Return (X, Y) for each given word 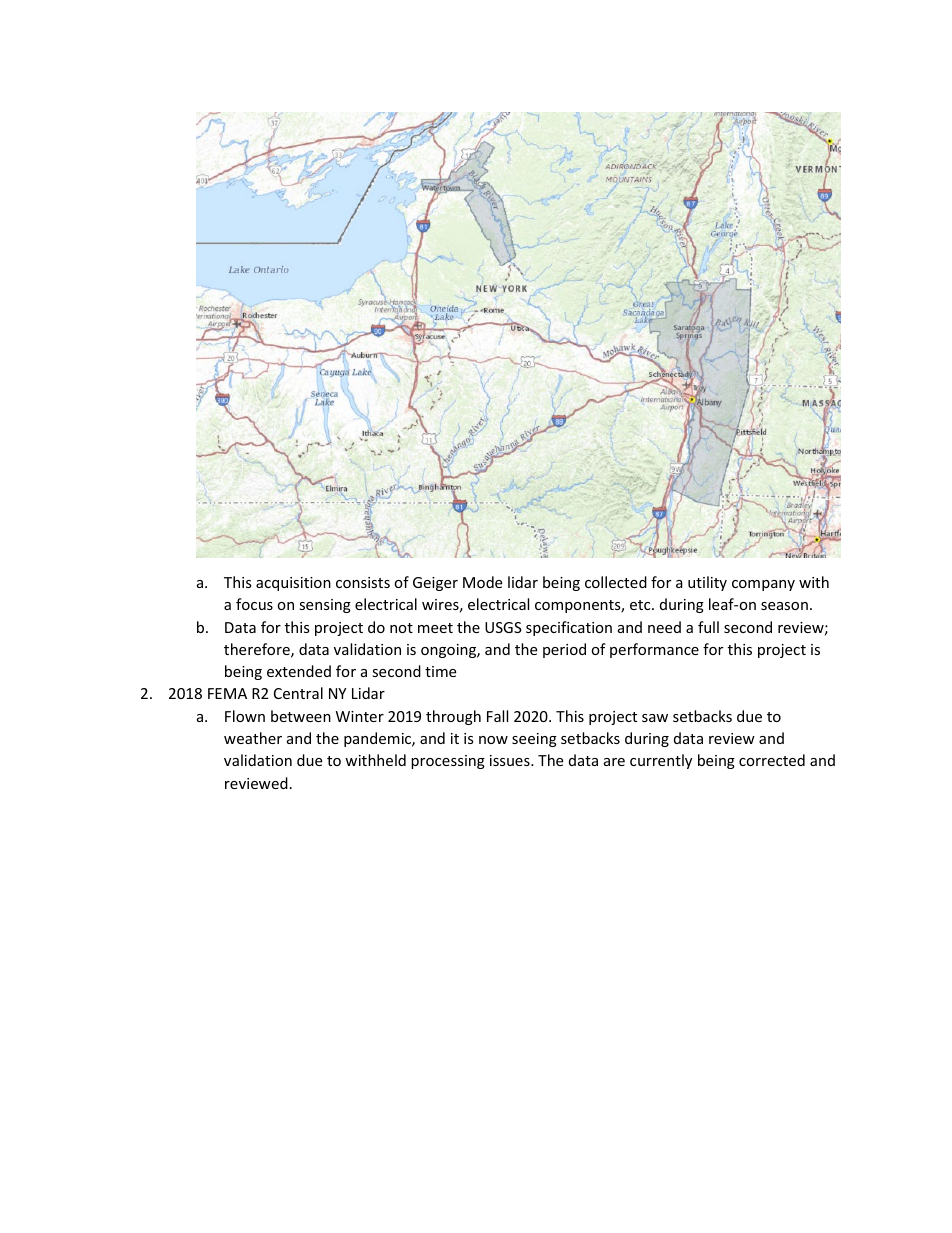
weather (253, 738)
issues (511, 760)
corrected (772, 760)
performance (654, 650)
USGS (503, 627)
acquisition (293, 584)
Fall (497, 716)
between (301, 716)
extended (299, 671)
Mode (482, 582)
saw (655, 718)
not (401, 628)
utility (707, 583)
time (440, 671)
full (708, 627)
